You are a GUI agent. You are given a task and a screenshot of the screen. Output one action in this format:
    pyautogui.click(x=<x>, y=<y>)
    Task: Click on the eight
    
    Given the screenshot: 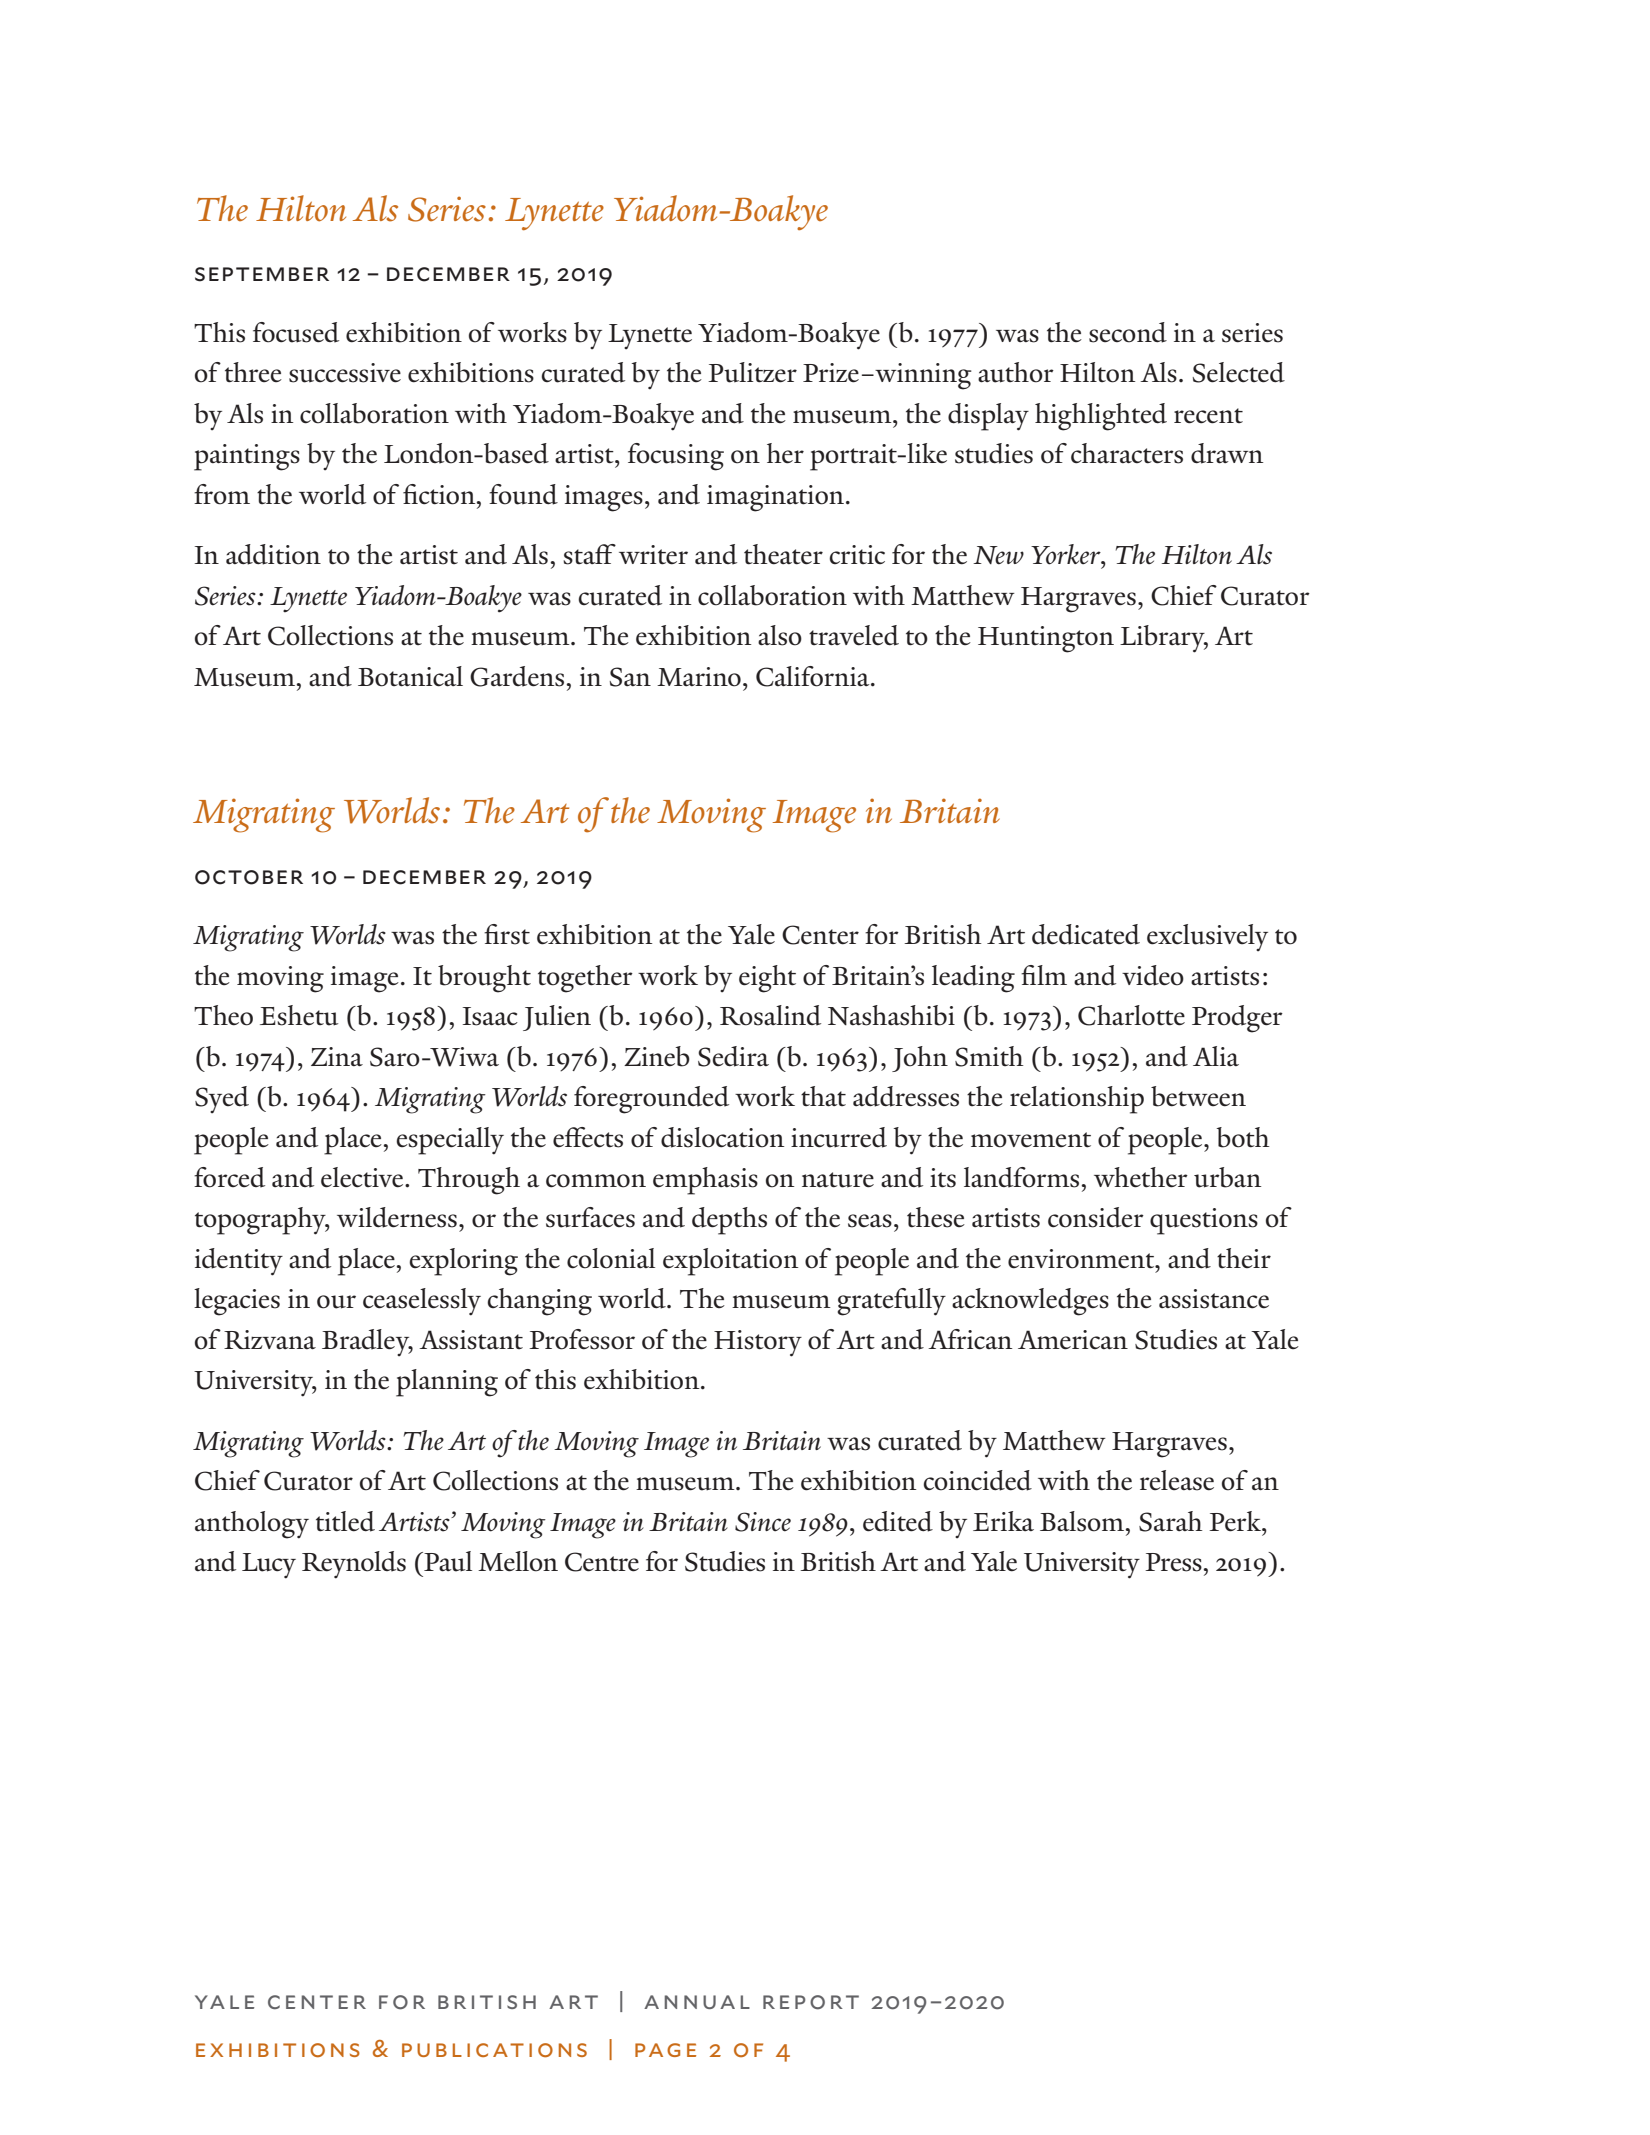 What is the action you would take?
    pyautogui.click(x=767, y=979)
